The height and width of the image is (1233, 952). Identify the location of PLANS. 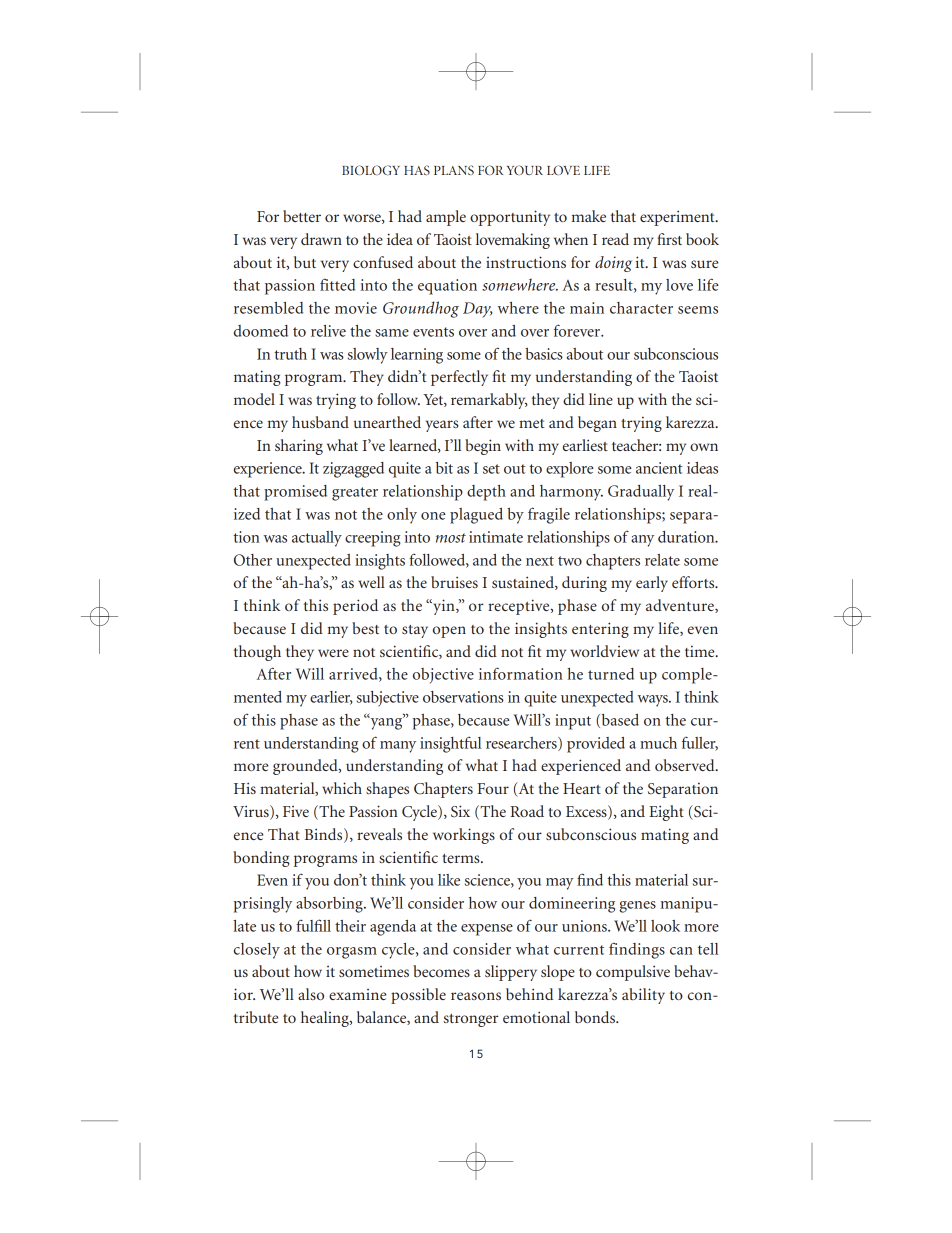
(454, 170).
